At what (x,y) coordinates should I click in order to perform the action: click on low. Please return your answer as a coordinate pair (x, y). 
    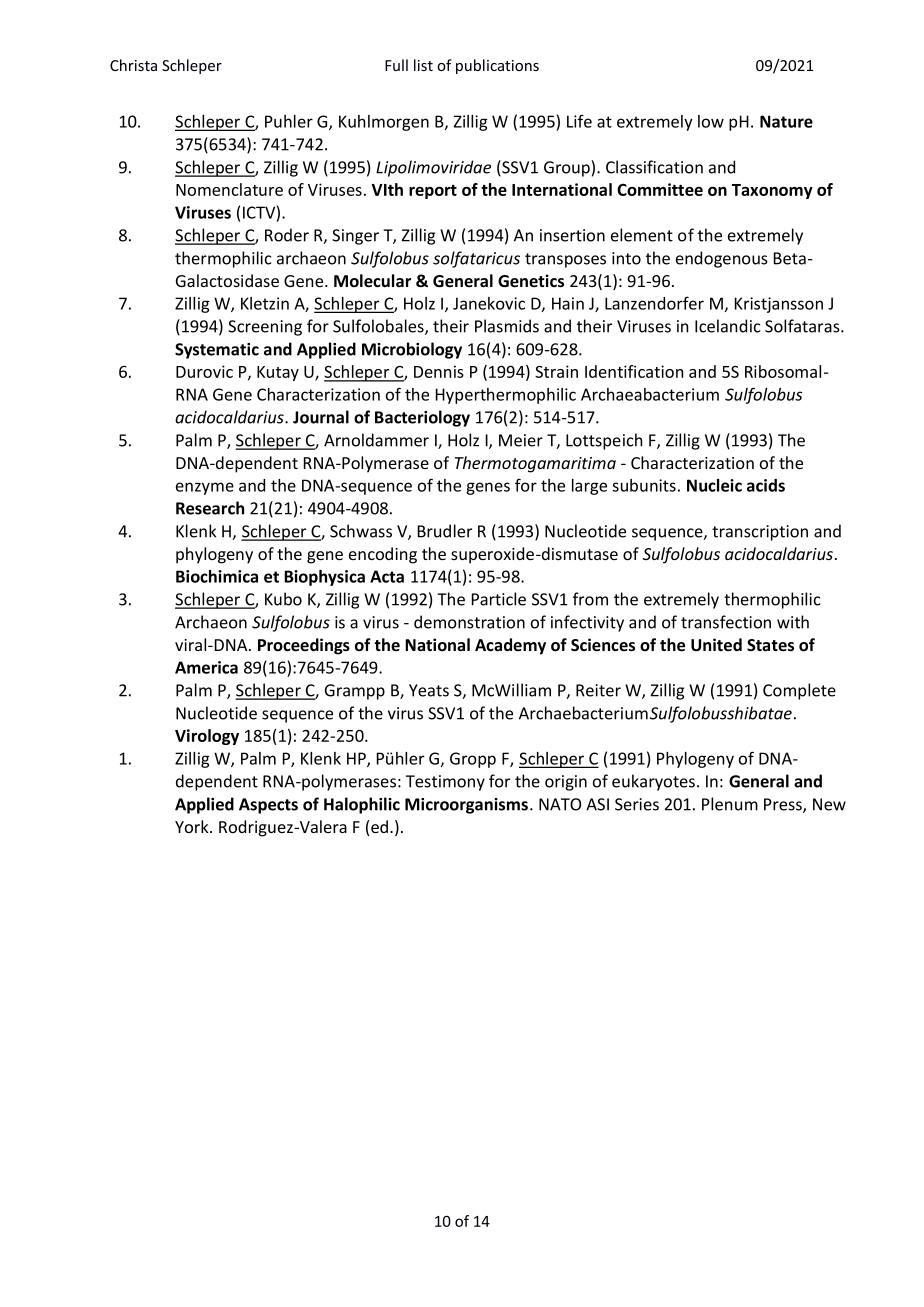
    Looking at the image, I should click on (711, 121).
